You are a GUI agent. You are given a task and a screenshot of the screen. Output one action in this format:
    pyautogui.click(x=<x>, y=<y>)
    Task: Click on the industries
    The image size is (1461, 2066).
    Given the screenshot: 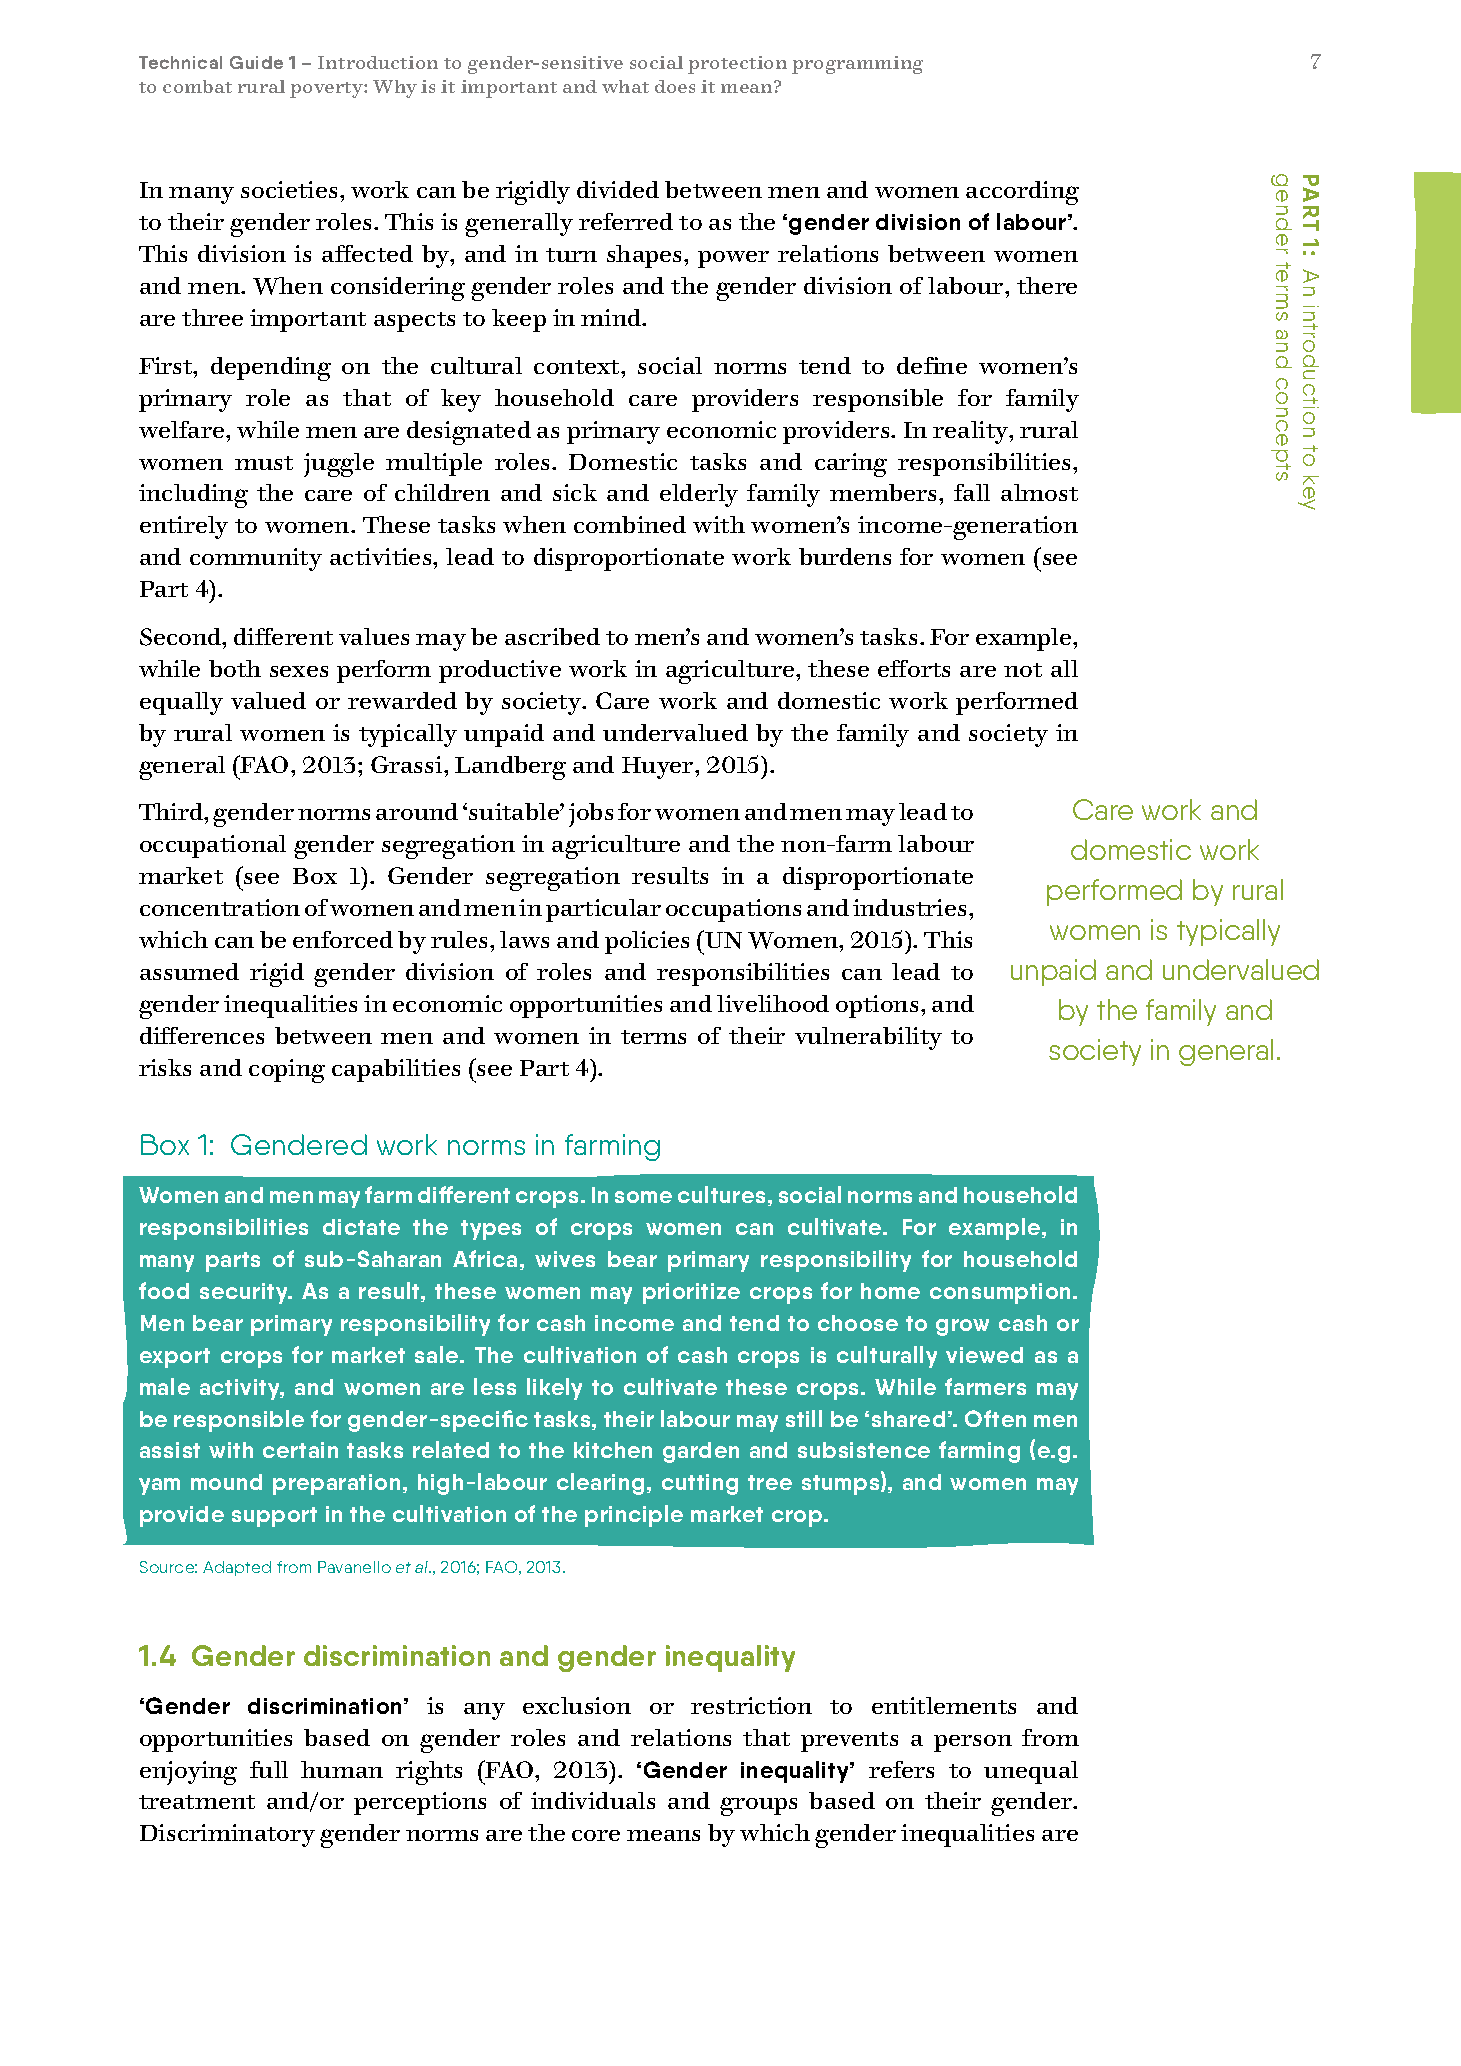 What is the action you would take?
    pyautogui.click(x=909, y=907)
